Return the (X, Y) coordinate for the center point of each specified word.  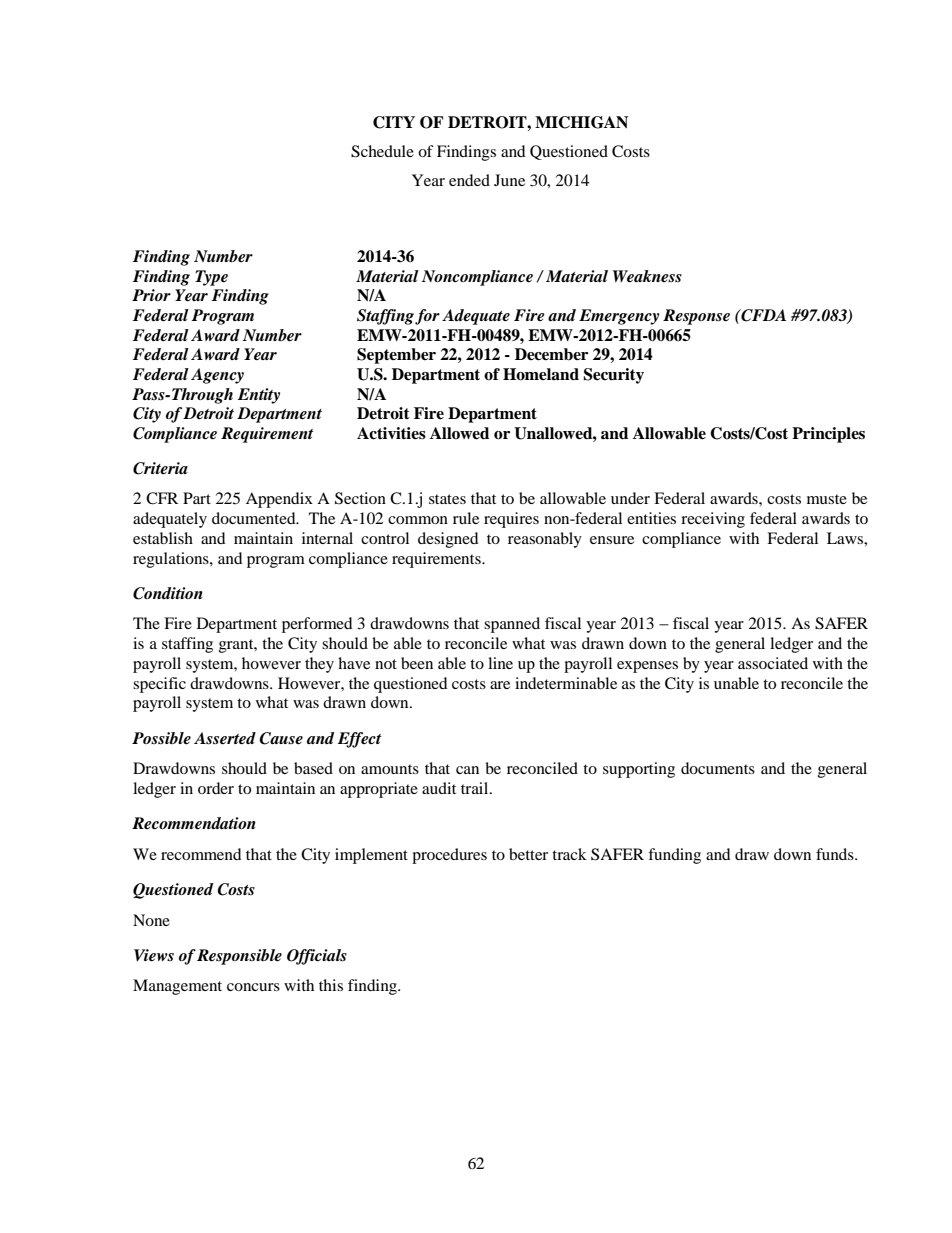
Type (211, 278)
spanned (512, 625)
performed (317, 625)
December (551, 354)
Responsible (239, 957)
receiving (713, 520)
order (216, 788)
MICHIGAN (581, 122)
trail (476, 788)
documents (718, 768)
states (447, 499)
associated (773, 663)
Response (696, 317)
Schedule (382, 151)
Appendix (279, 500)
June (509, 180)
